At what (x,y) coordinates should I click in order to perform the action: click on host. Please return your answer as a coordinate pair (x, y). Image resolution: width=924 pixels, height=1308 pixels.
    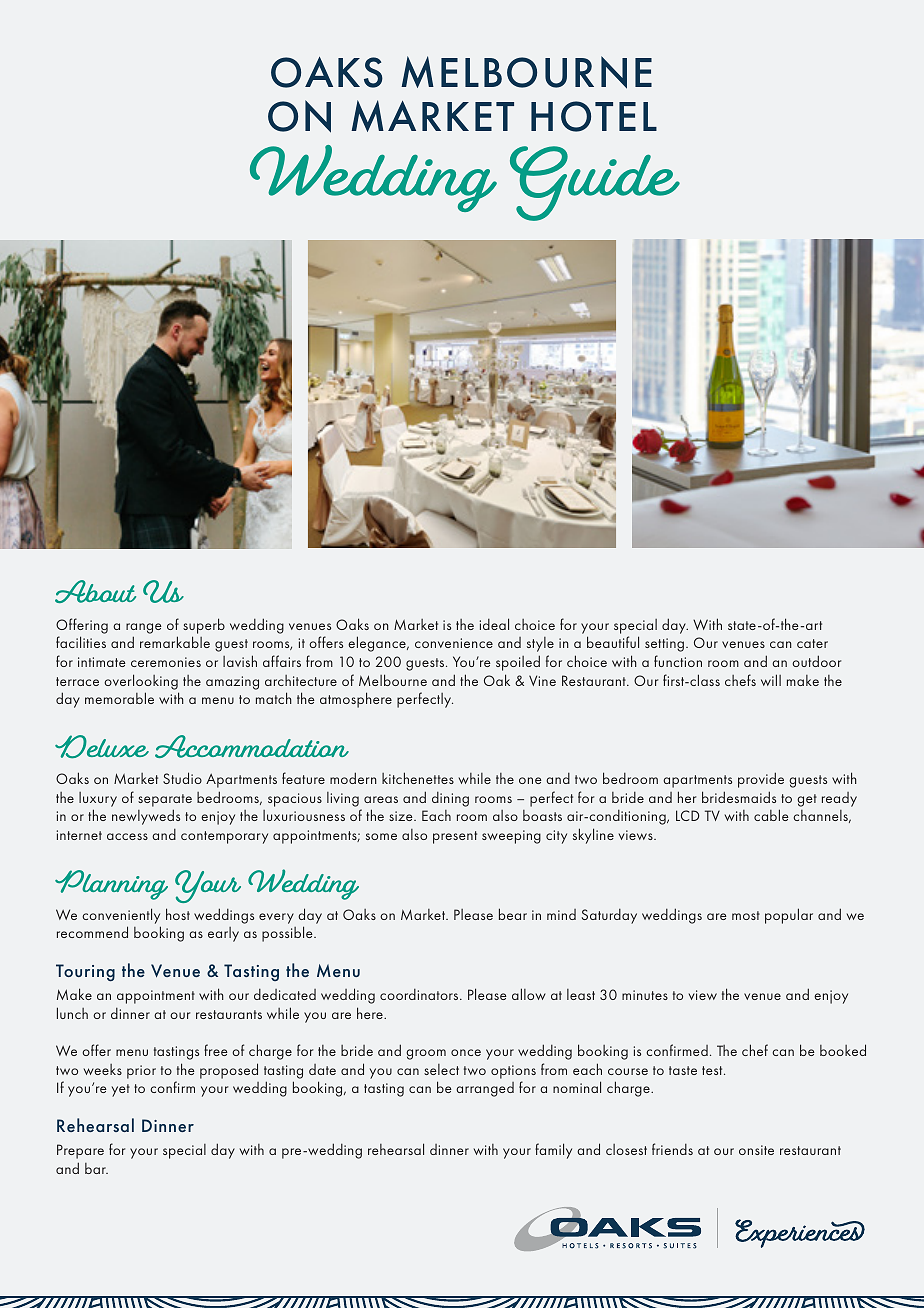
    Looking at the image, I should click on (178, 914).
